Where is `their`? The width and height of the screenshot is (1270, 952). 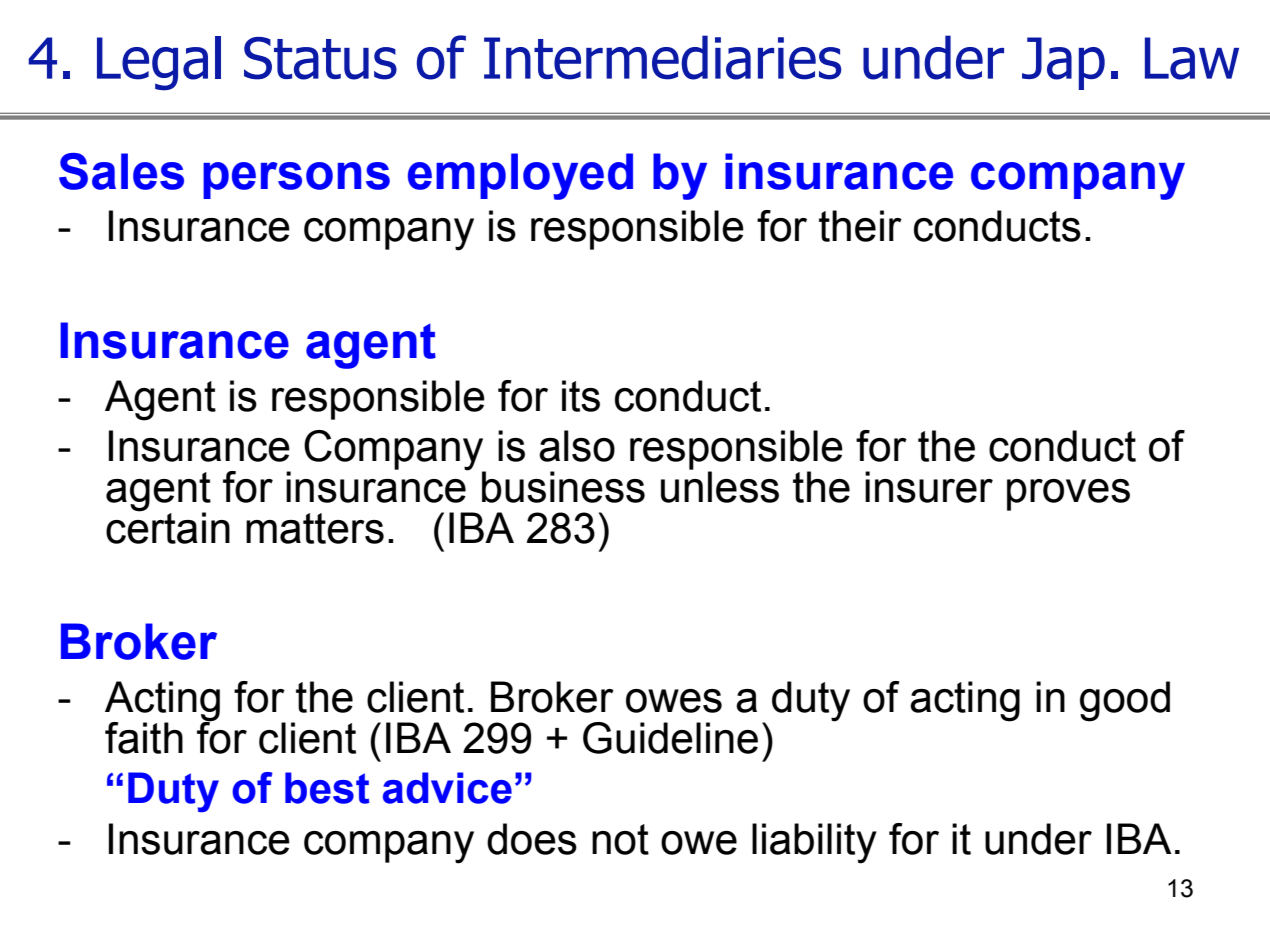
their is located at coordinates (860, 226).
